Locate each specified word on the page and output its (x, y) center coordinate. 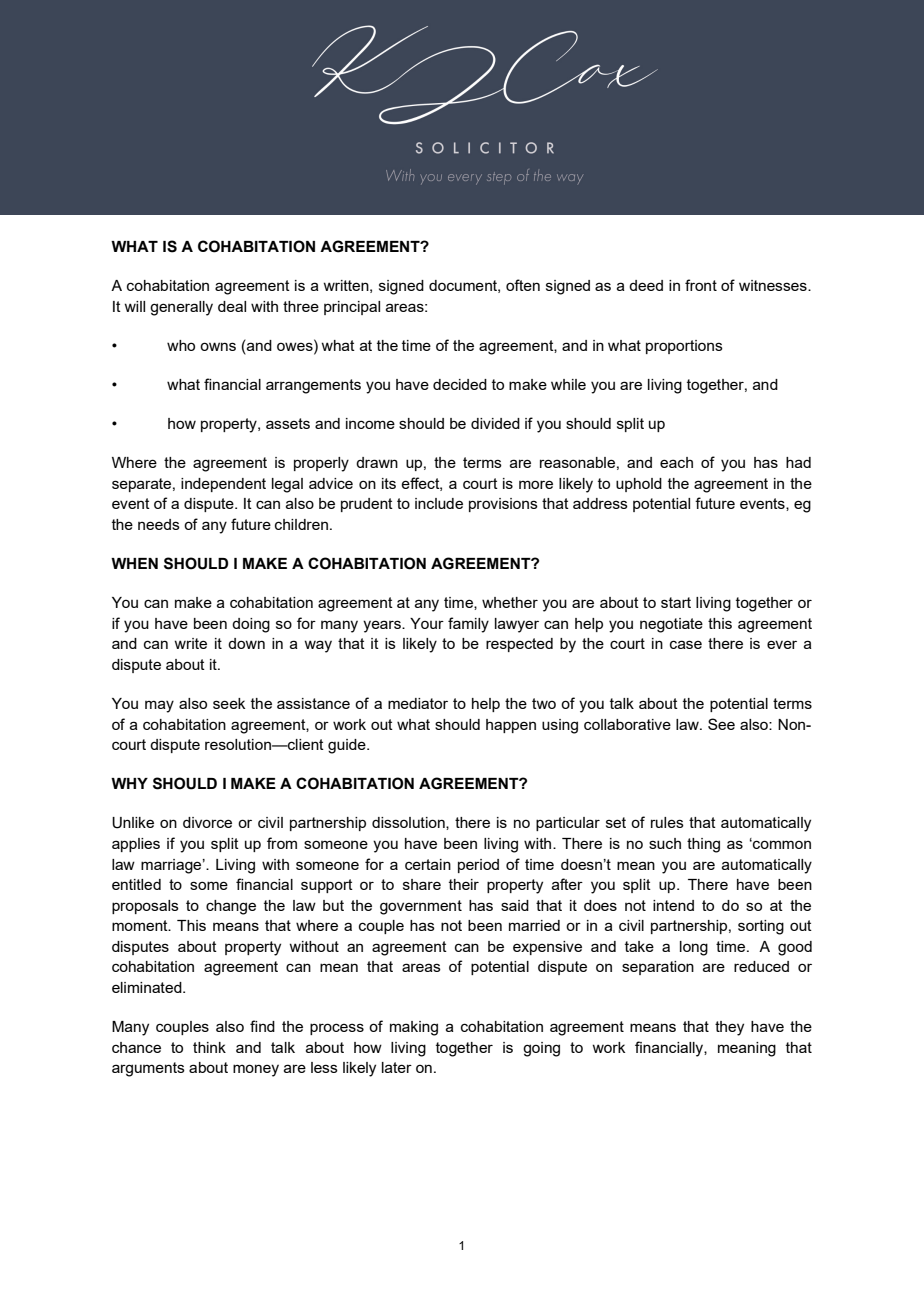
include (439, 503)
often (523, 285)
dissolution (409, 823)
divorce (207, 822)
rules (667, 822)
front (701, 285)
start (676, 602)
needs (159, 524)
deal (232, 306)
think (209, 1047)
